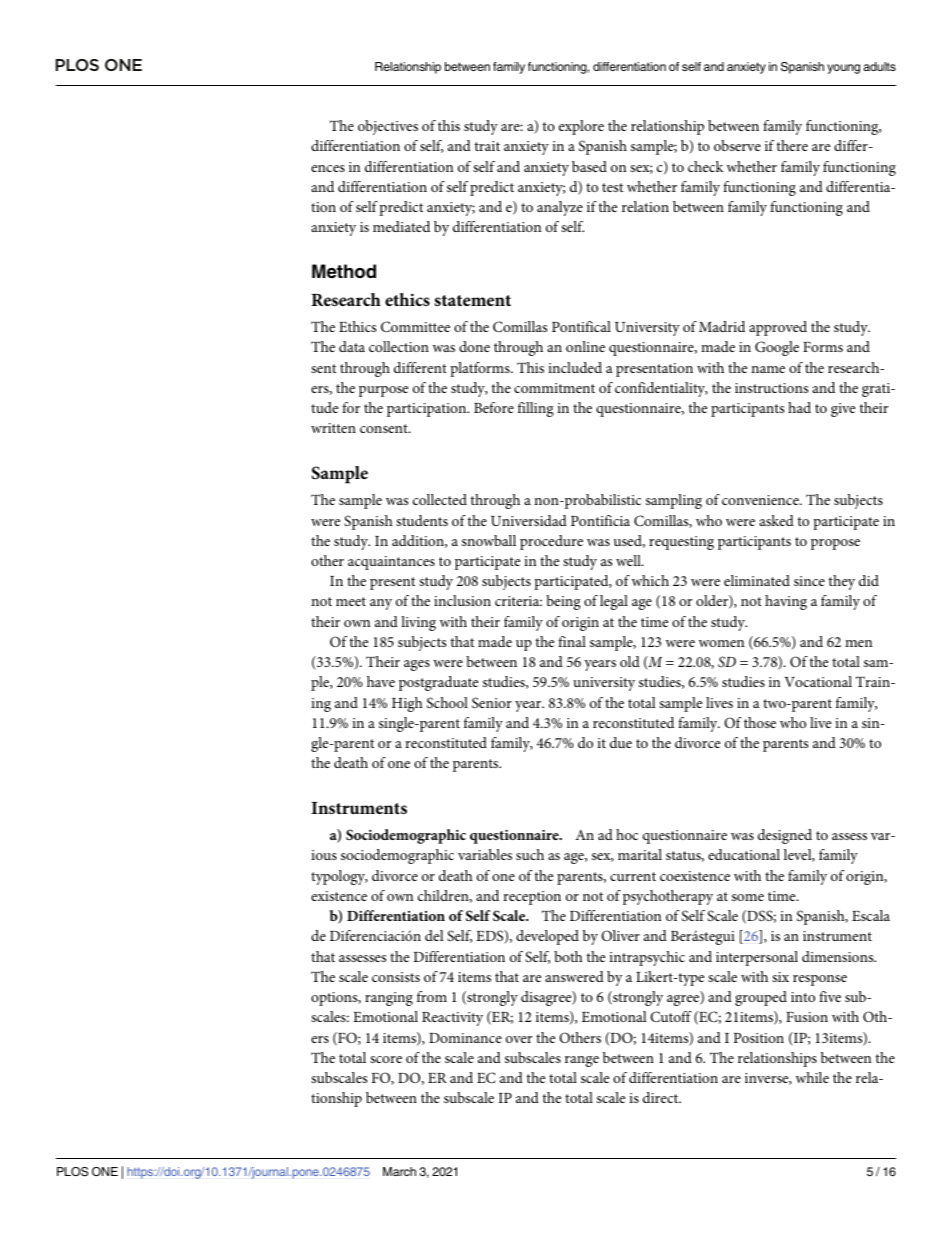  I want to click on explore, so click(581, 127).
